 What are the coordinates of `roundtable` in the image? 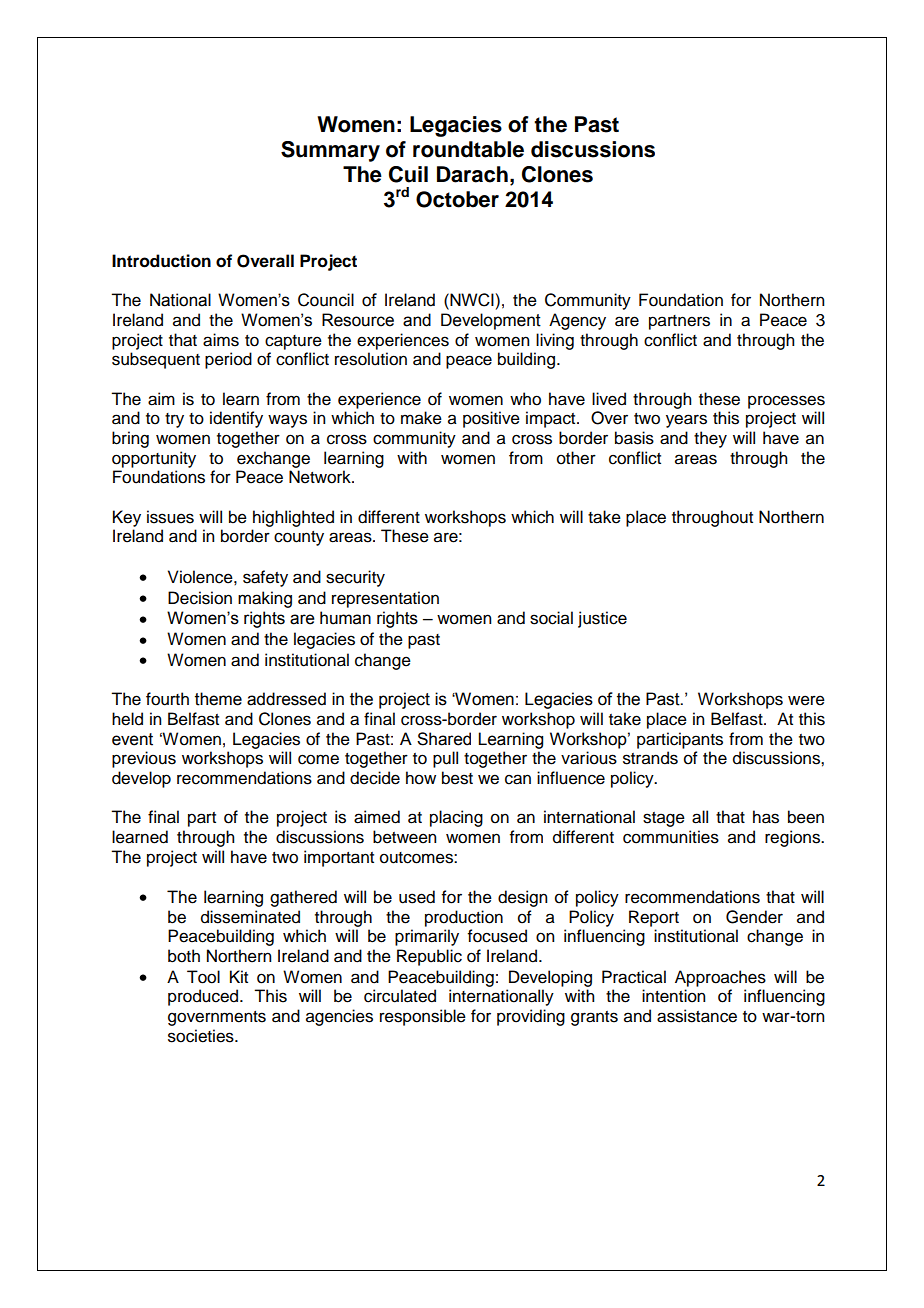 It's located at (468, 149).
